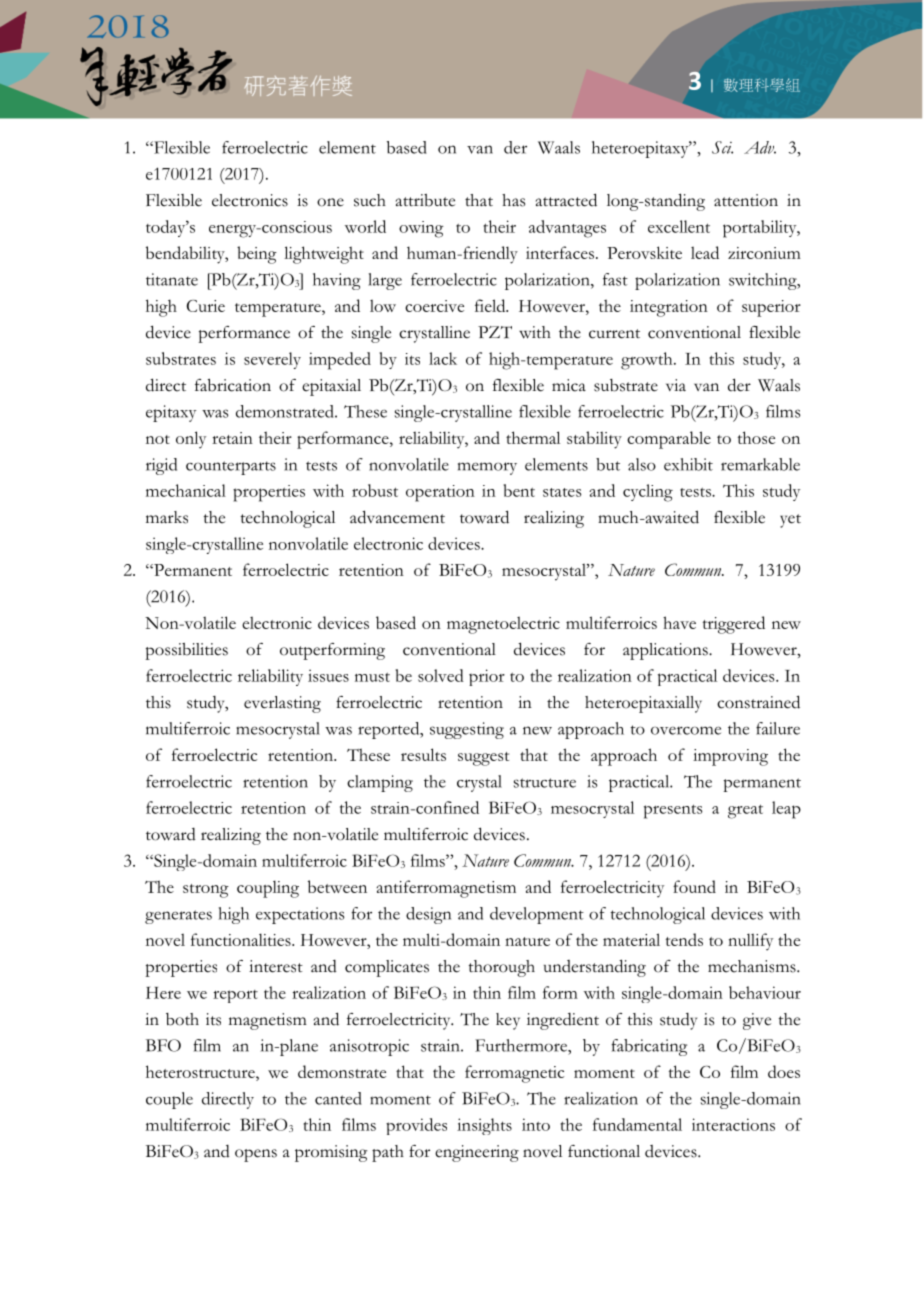 The width and height of the screenshot is (924, 1308). Describe the element at coordinates (440, 493) in the screenshot. I see `operation` at that location.
